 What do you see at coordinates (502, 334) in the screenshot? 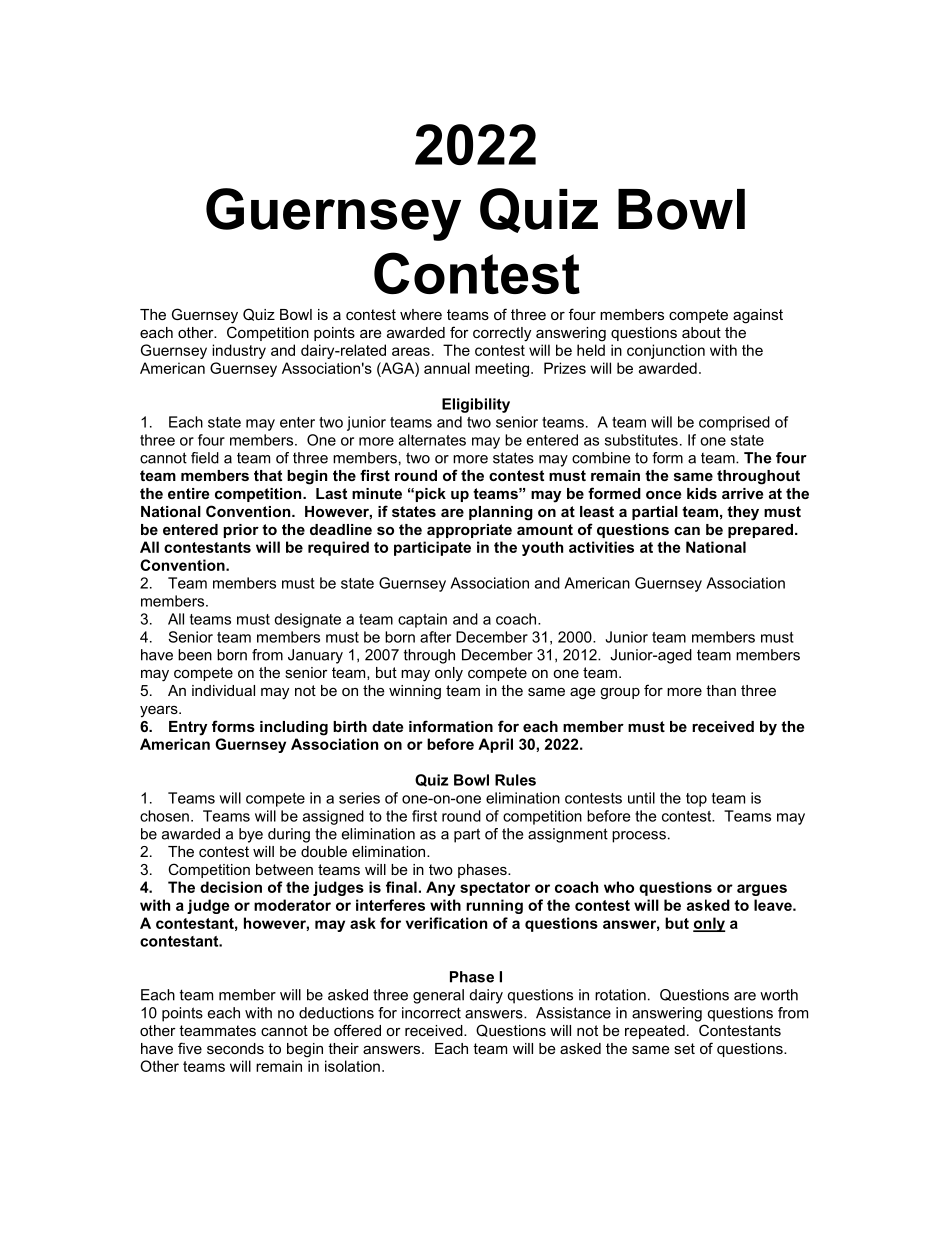
I see `correctly` at bounding box center [502, 334].
